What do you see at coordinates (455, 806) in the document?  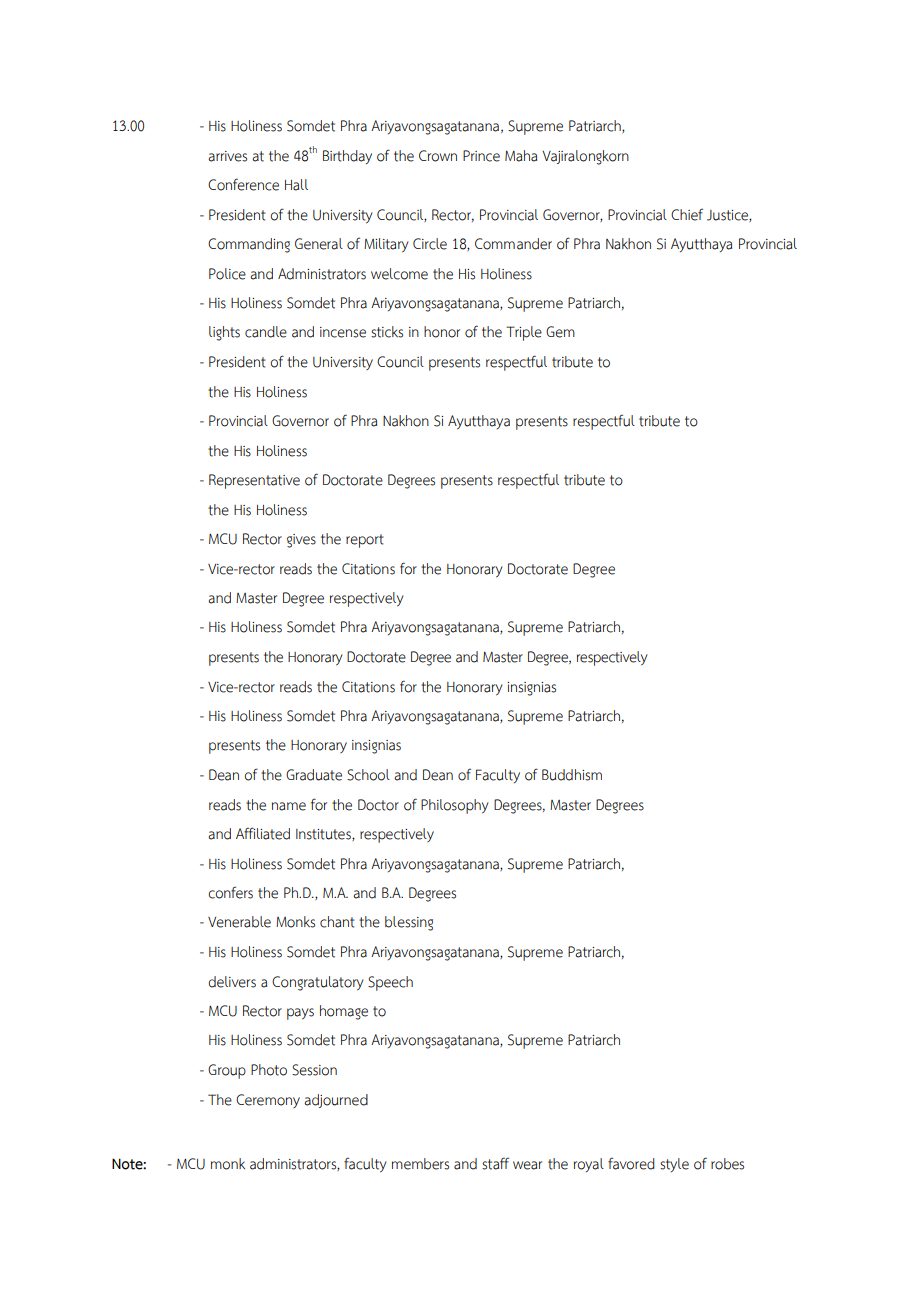 I see `Philosophy` at bounding box center [455, 806].
